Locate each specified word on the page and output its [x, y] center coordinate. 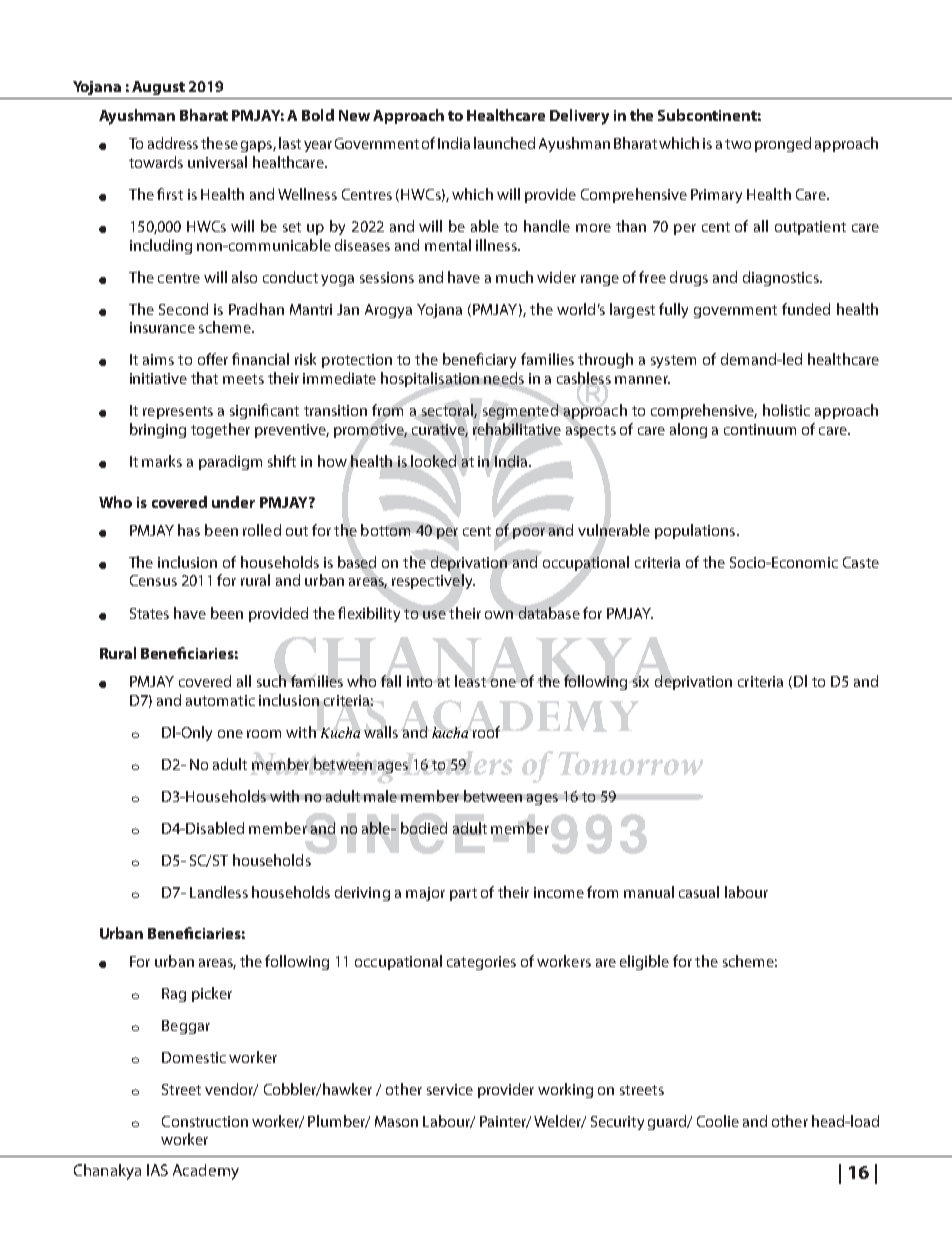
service [450, 1089]
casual [699, 892]
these [219, 143]
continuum [760, 429]
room [264, 734]
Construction [205, 1121]
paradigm [230, 462]
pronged [783, 144]
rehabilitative [517, 429]
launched [504, 143]
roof [486, 732]
